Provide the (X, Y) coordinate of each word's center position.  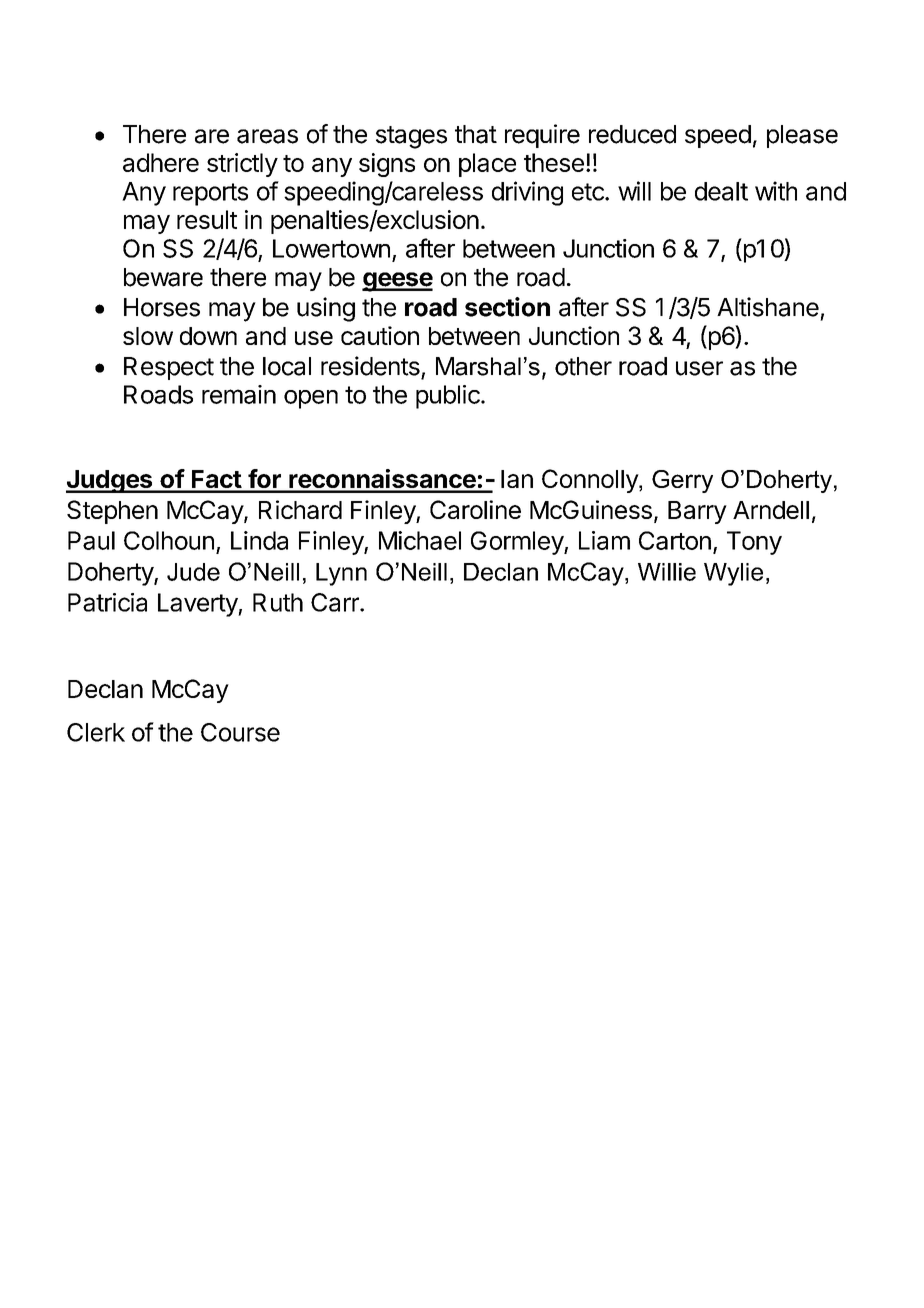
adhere (161, 162)
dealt (721, 191)
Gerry (682, 481)
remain (239, 394)
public (449, 397)
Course (240, 732)
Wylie (733, 574)
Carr (336, 602)
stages (411, 137)
